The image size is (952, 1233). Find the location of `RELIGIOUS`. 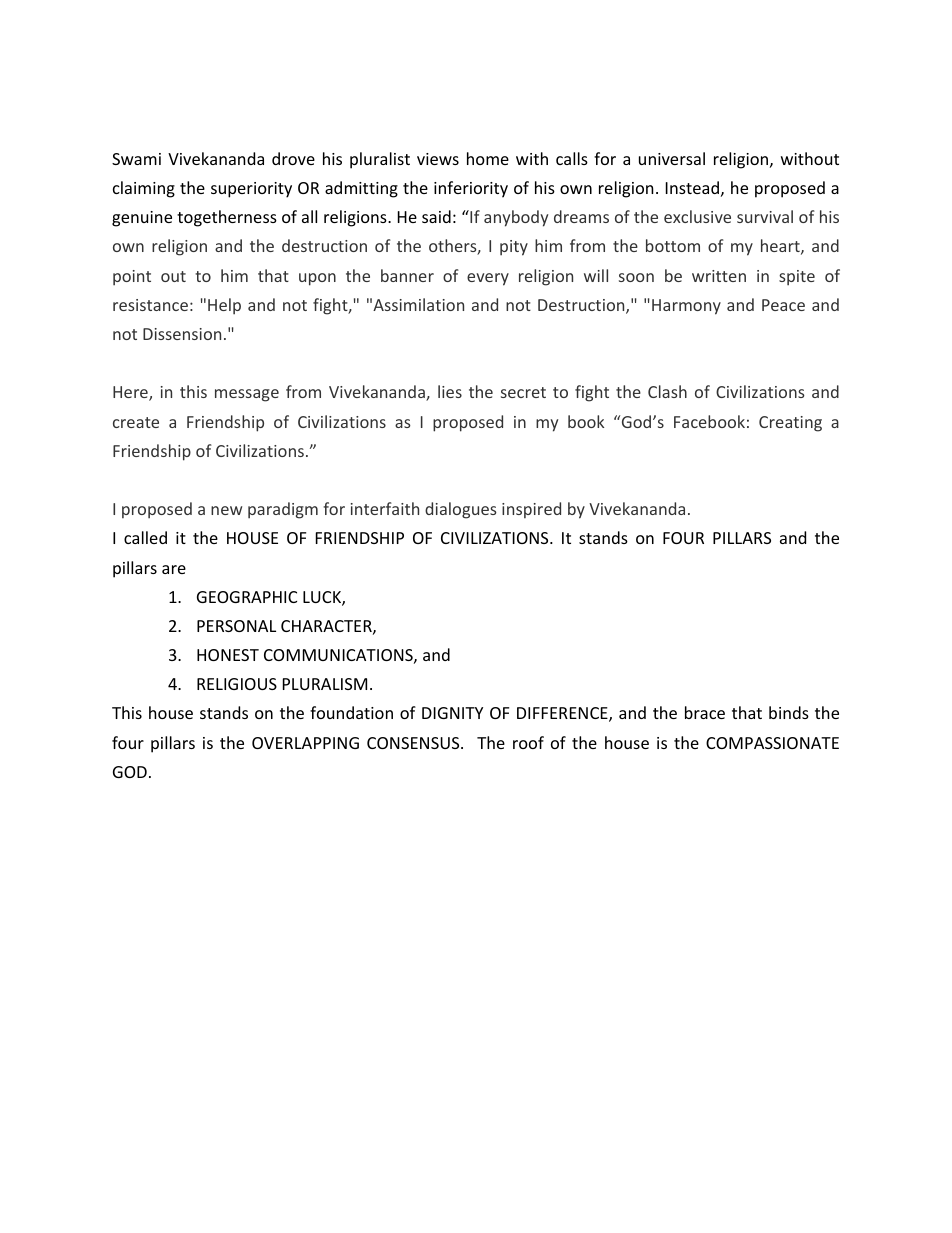

RELIGIOUS is located at coordinates (237, 684).
